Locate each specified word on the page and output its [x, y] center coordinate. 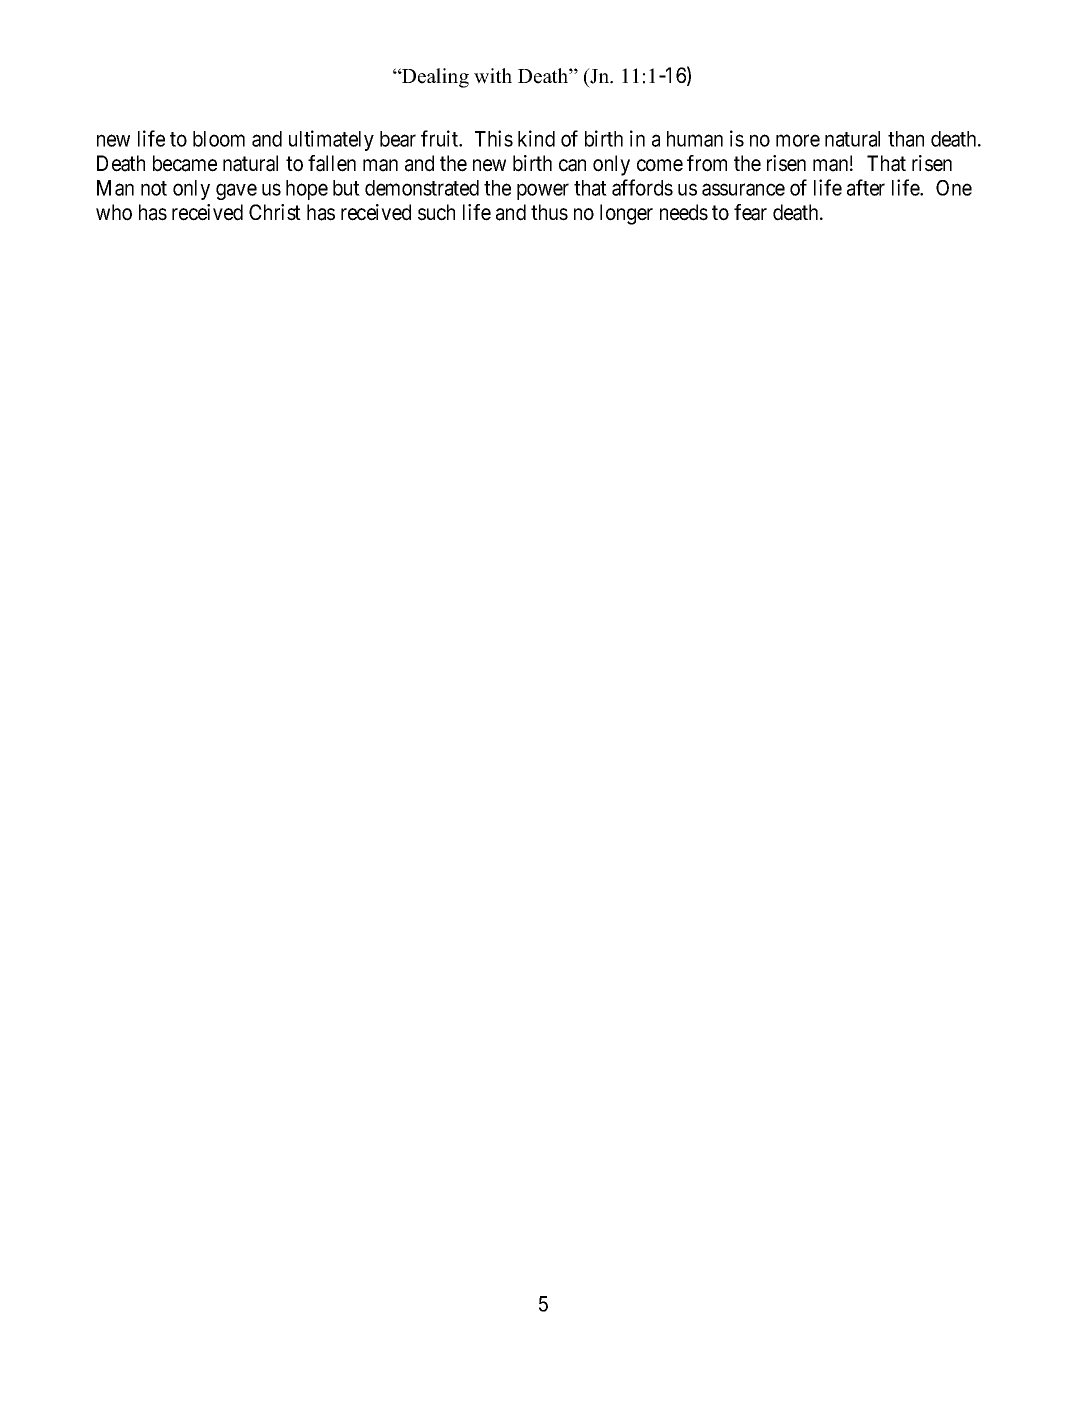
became [185, 163]
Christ [275, 212]
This [494, 138]
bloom [219, 139]
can [572, 165]
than [906, 139]
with [493, 76]
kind [536, 138]
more [798, 141]
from [707, 163]
